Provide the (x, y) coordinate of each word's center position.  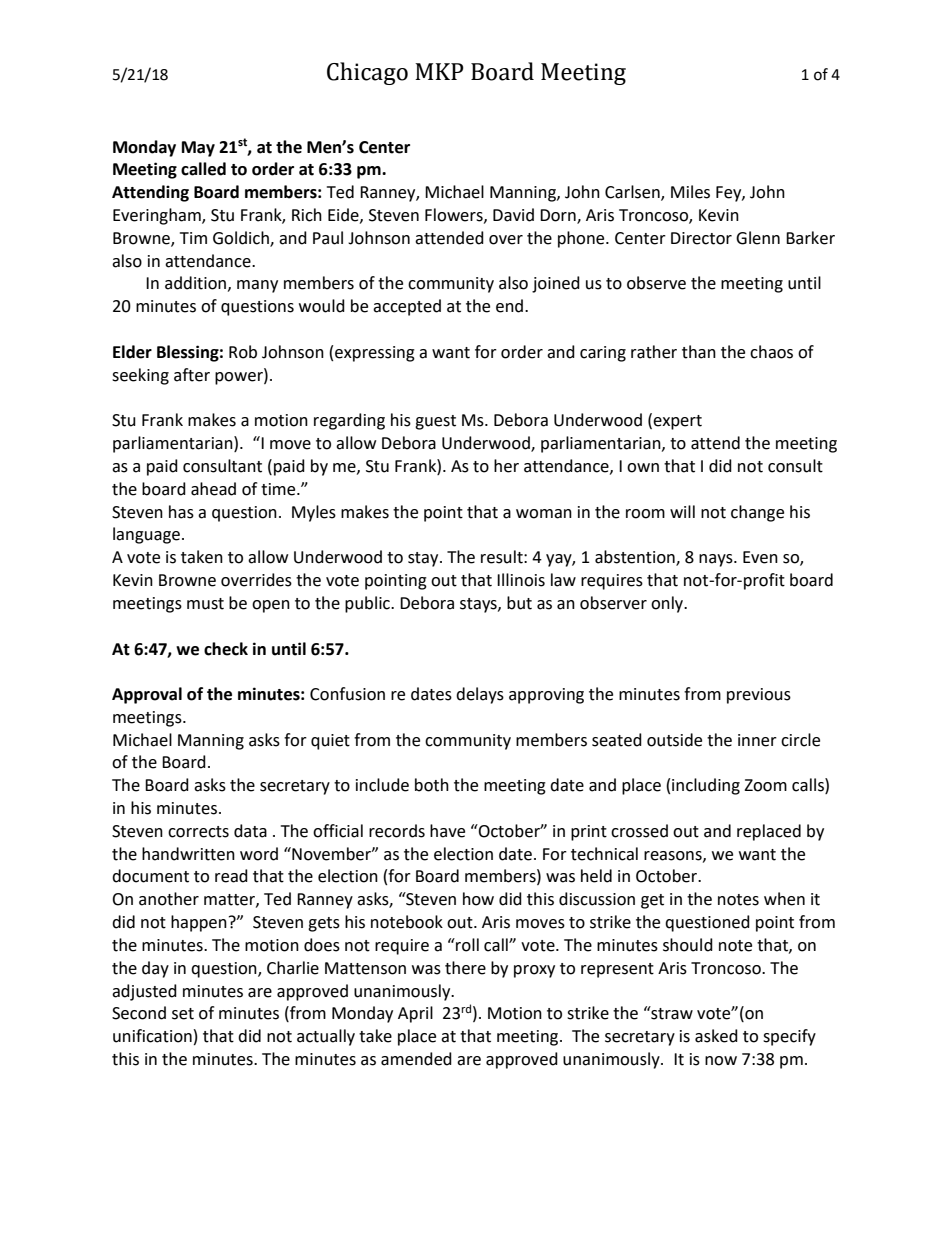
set (183, 1014)
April (415, 1014)
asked (716, 1036)
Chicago (367, 73)
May (198, 149)
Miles (690, 192)
